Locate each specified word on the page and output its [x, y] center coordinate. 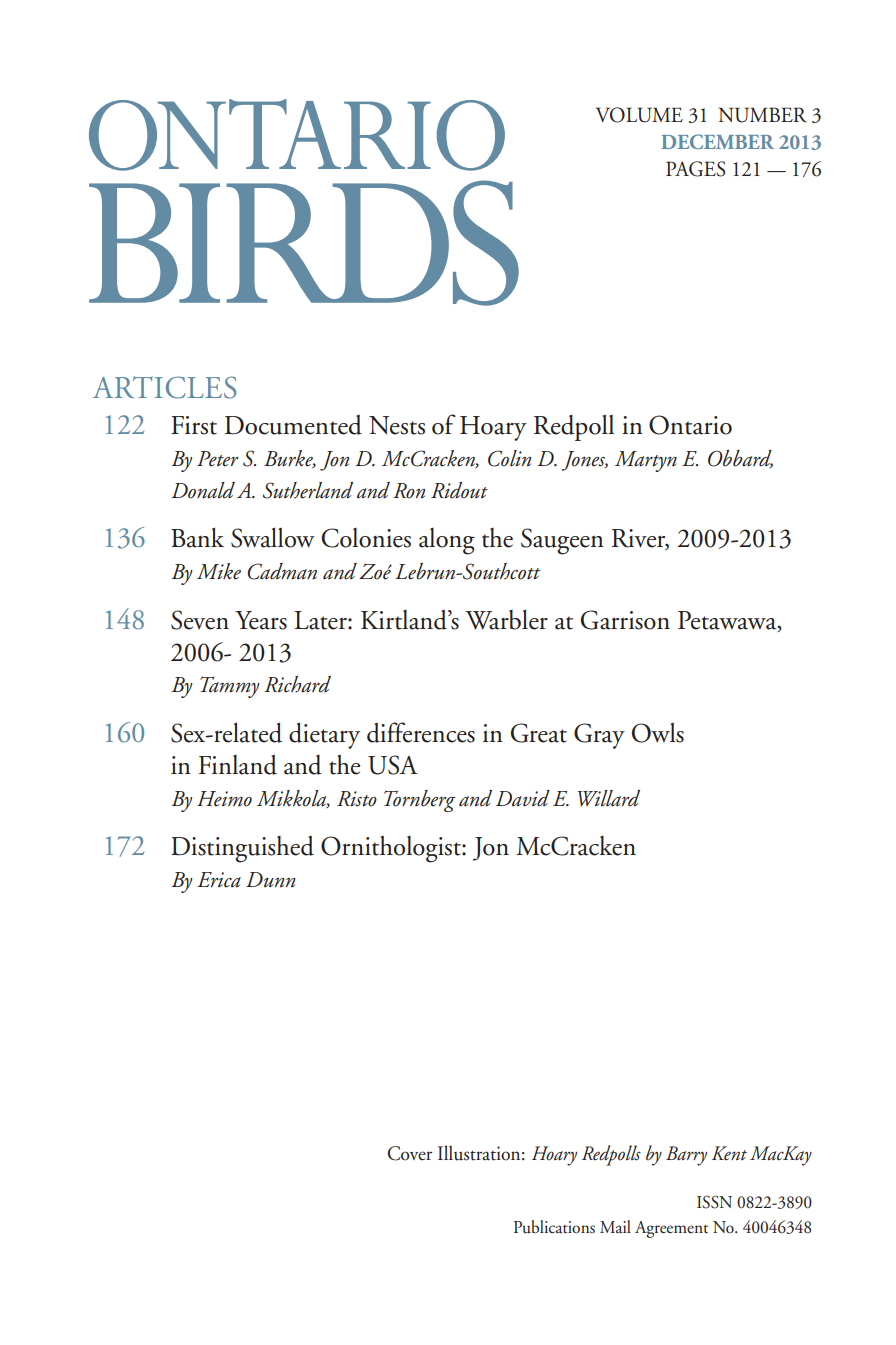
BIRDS [304, 243]
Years [261, 620]
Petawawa [728, 621]
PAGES [695, 169]
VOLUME [639, 115]
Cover [409, 1153]
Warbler [506, 619]
